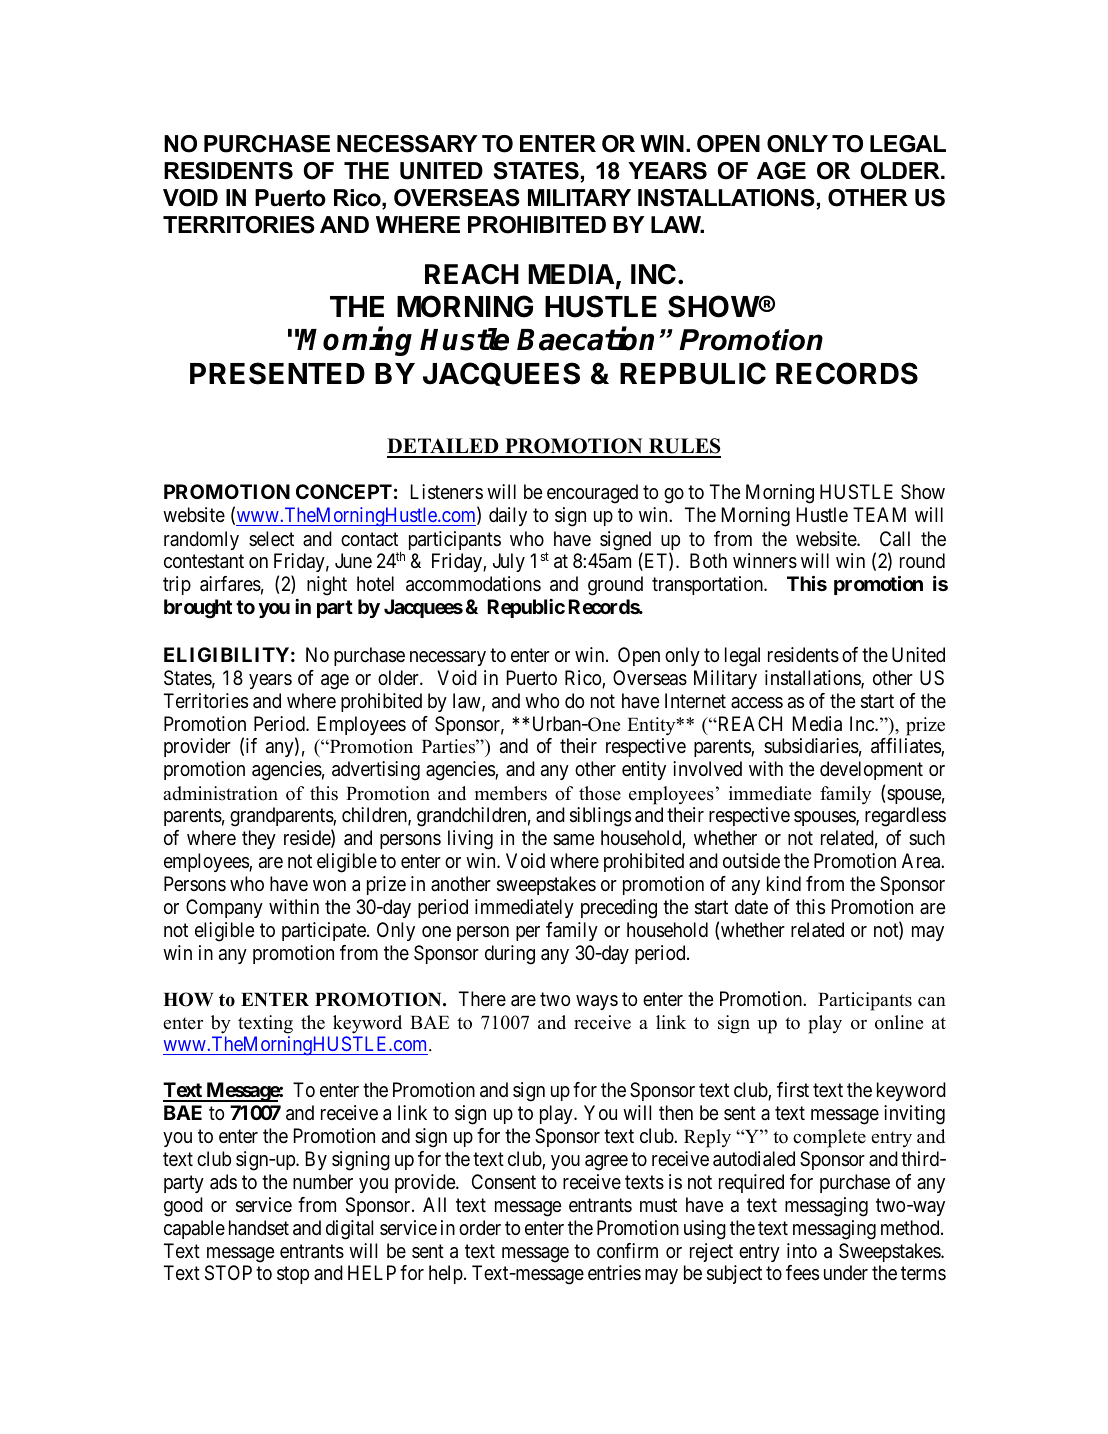 The width and height of the screenshot is (1108, 1434). What do you see at coordinates (757, 703) in the screenshot?
I see `access` at bounding box center [757, 703].
